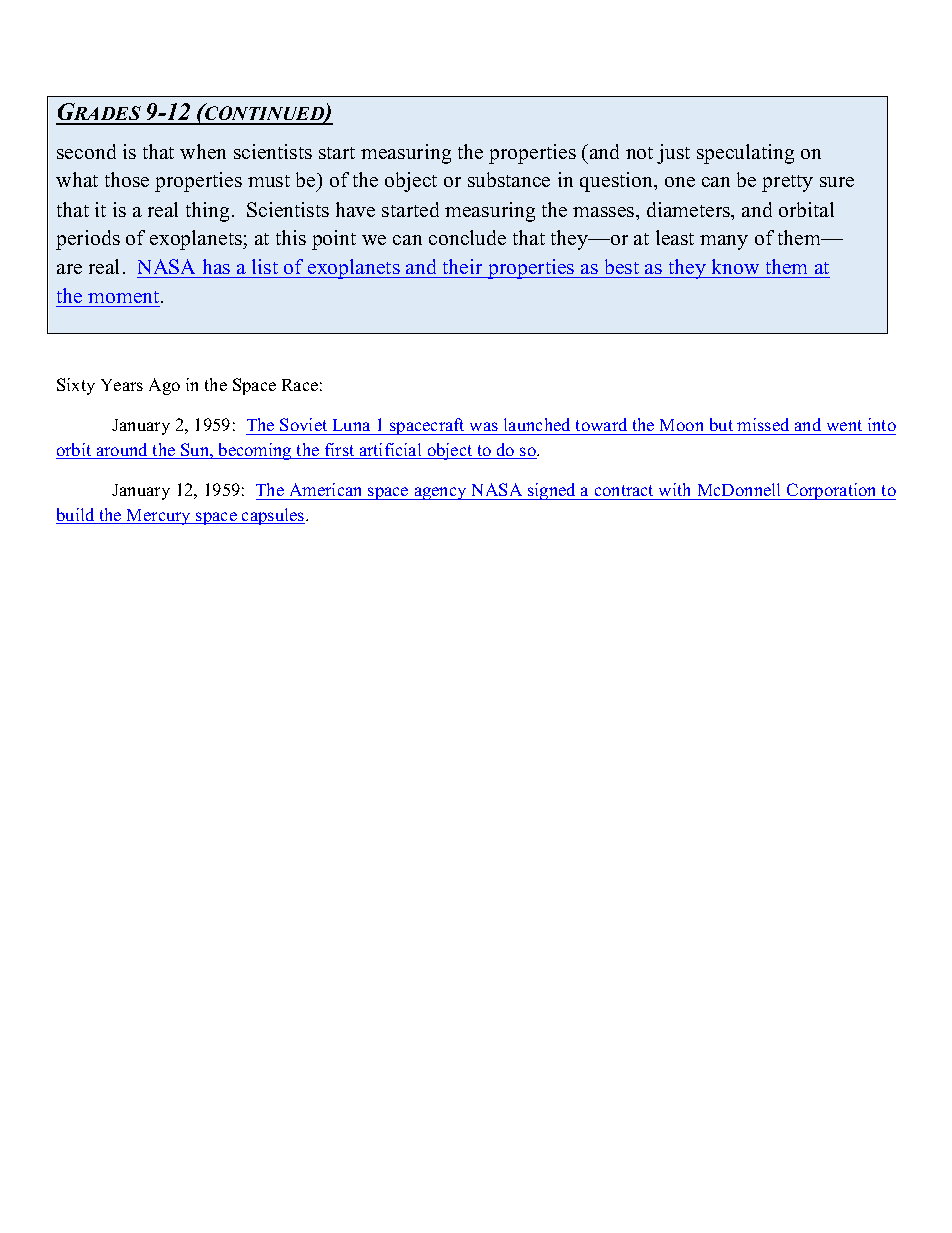 The image size is (952, 1233). Describe the element at coordinates (203, 151) in the document. I see `when` at that location.
